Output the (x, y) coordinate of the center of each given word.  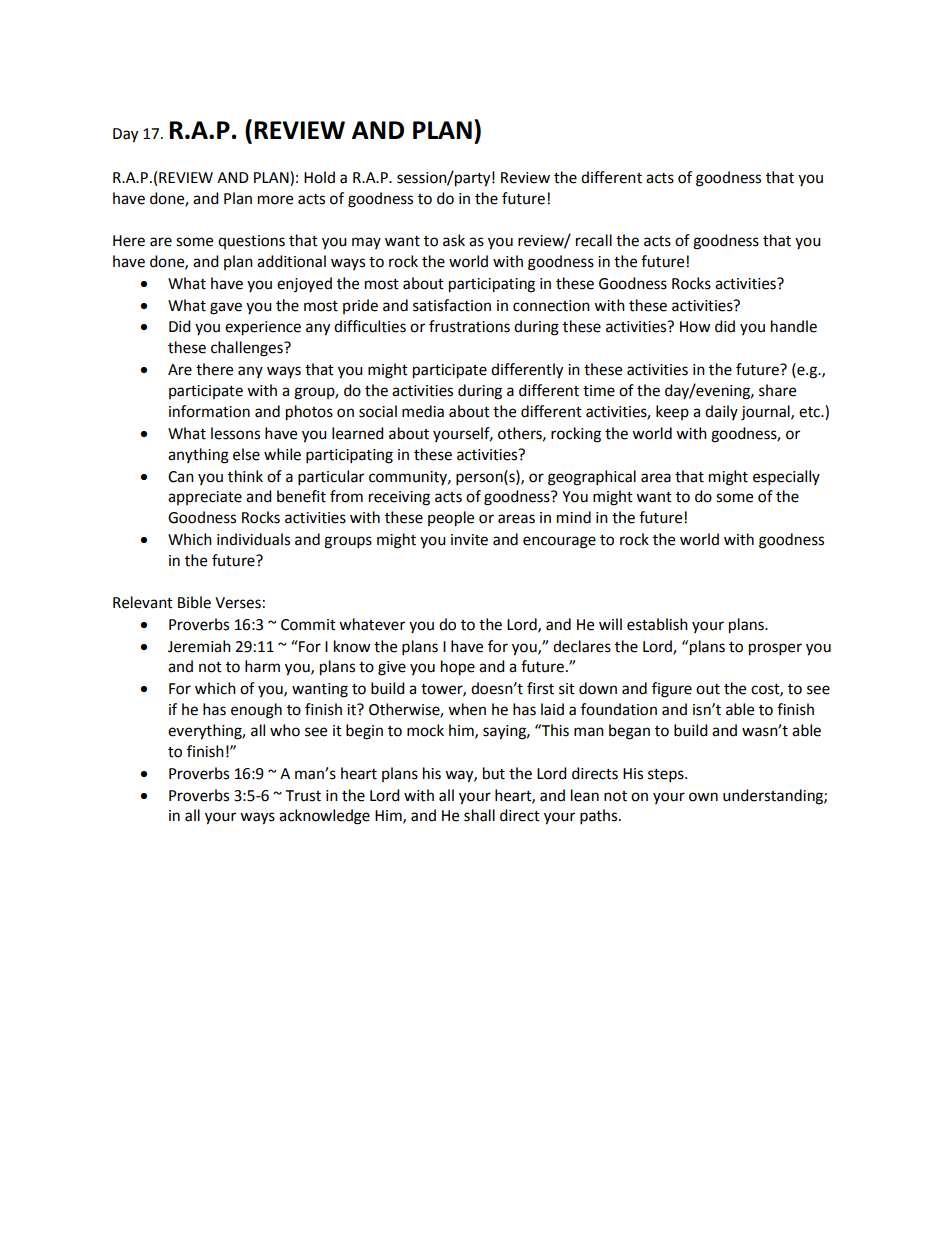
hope (458, 668)
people (451, 519)
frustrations (469, 326)
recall (594, 240)
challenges (248, 349)
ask (454, 240)
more (275, 200)
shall (479, 815)
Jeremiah (199, 646)
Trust (303, 796)
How (695, 327)
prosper (775, 649)
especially (786, 478)
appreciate (205, 498)
